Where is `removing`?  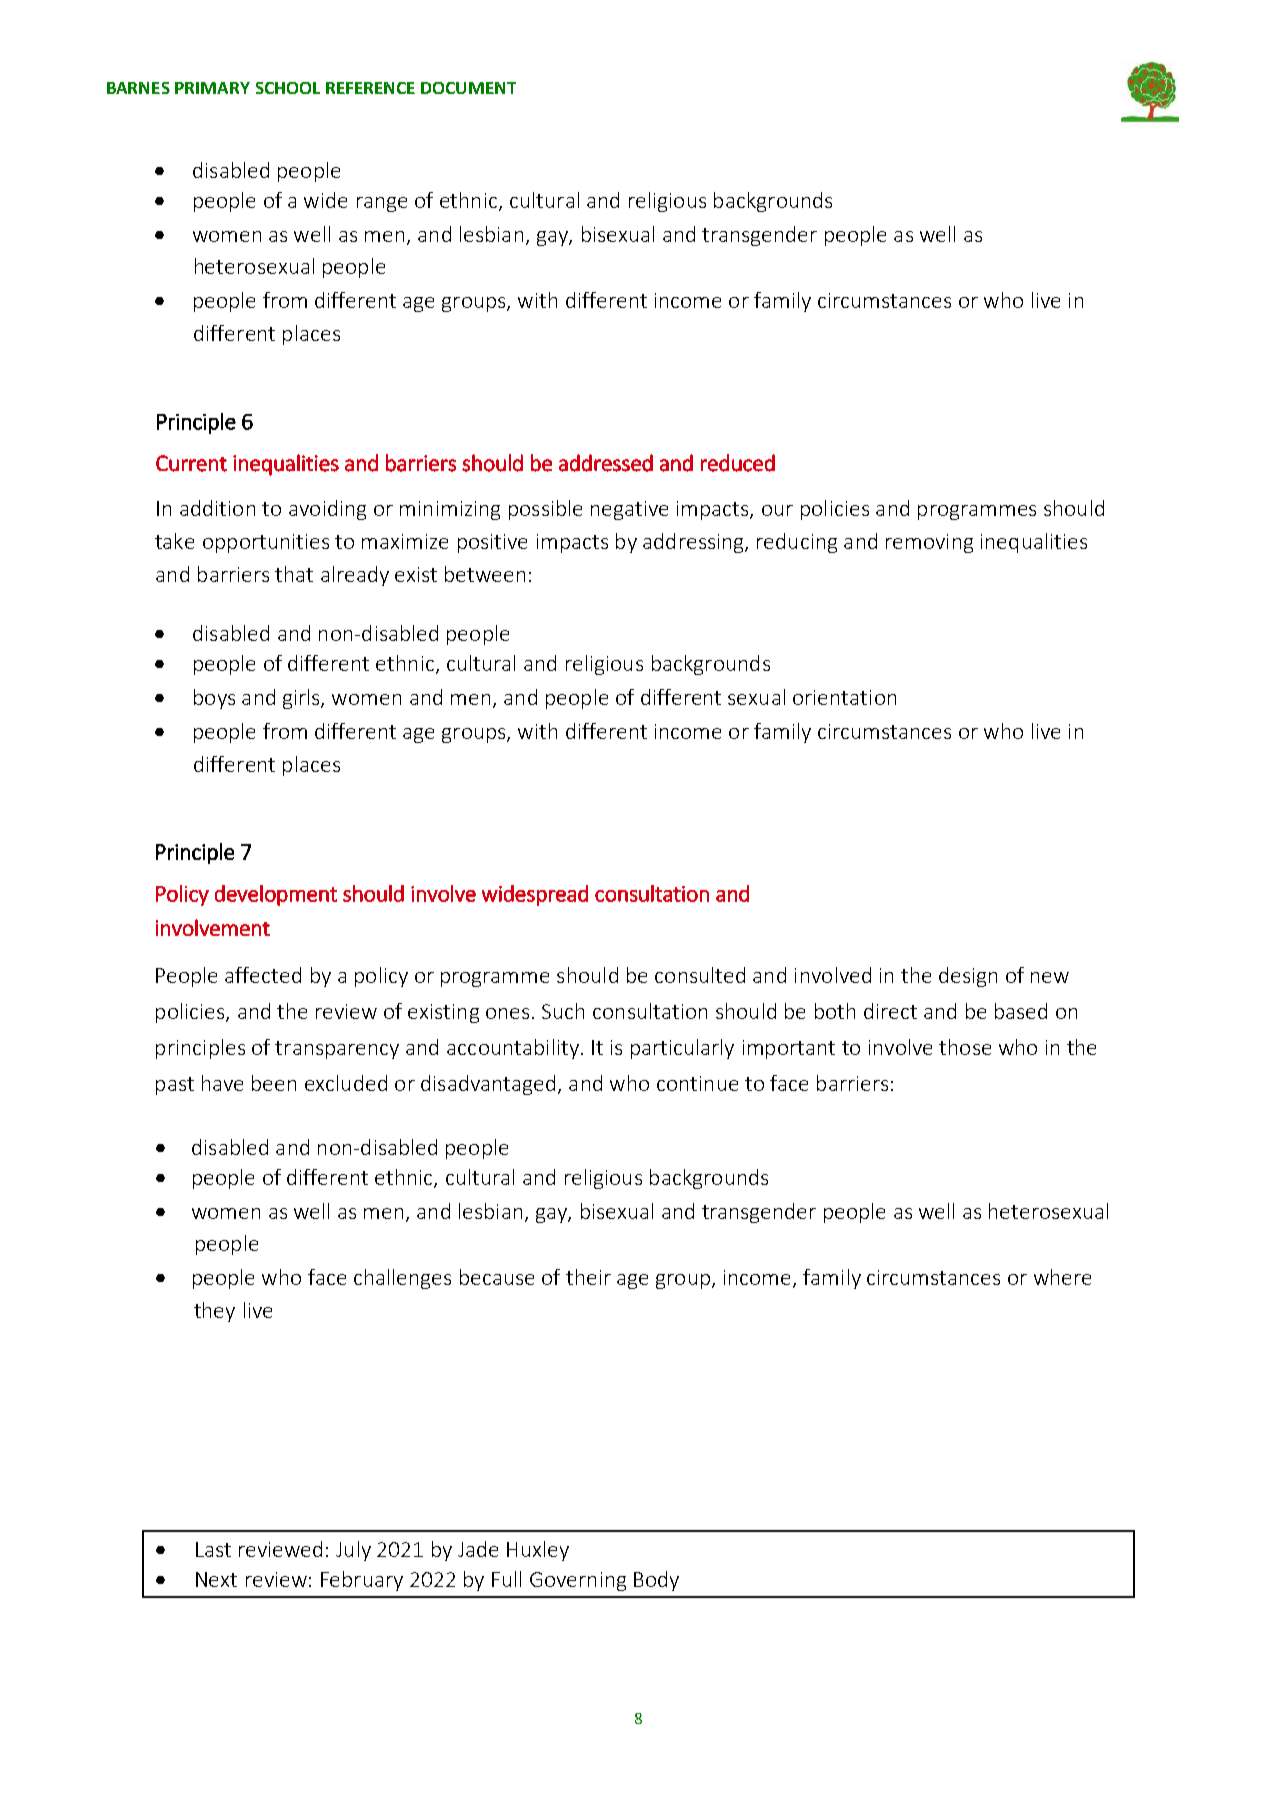
removing is located at coordinates (929, 543).
